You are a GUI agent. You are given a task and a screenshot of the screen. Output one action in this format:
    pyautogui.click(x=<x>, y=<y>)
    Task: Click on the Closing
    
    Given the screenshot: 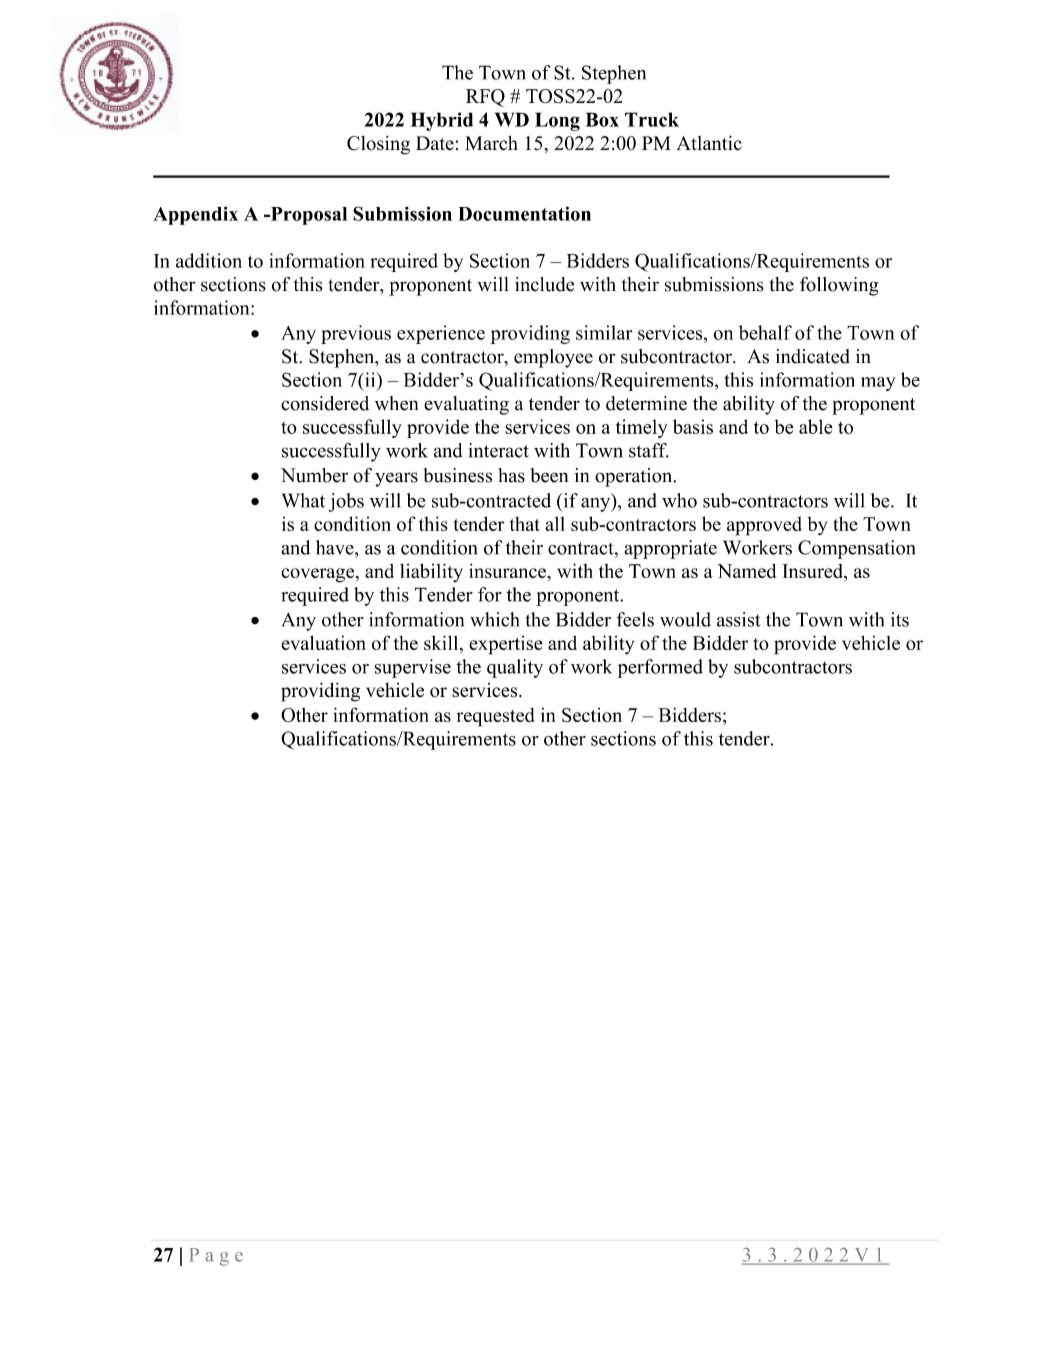 What is the action you would take?
    pyautogui.click(x=378, y=145)
